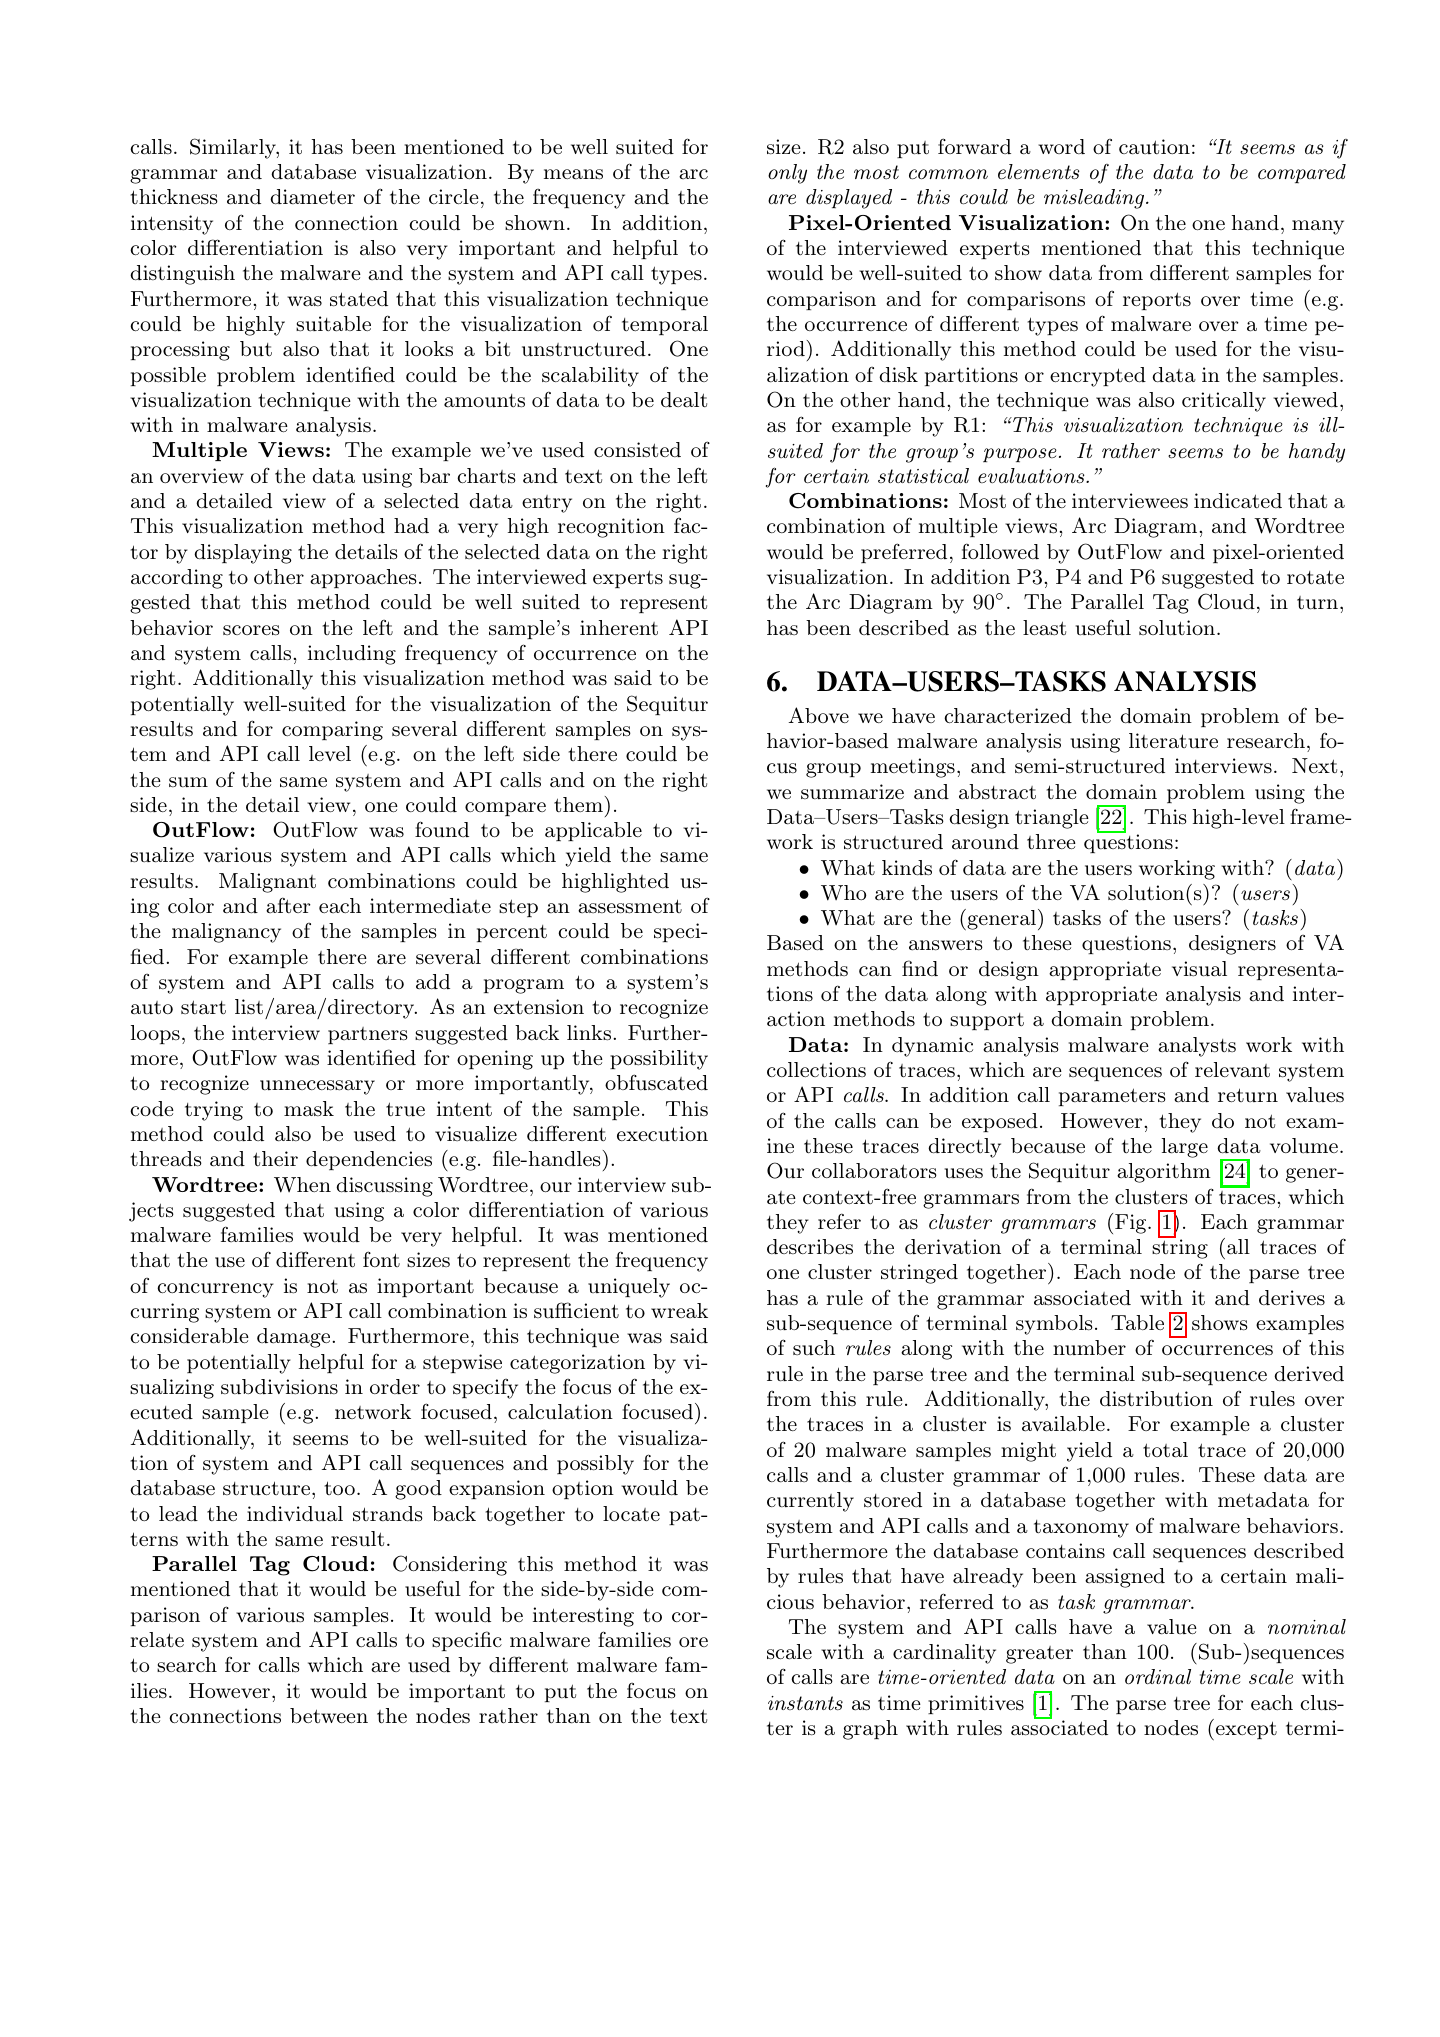  I want to click on indicated, so click(1238, 501).
